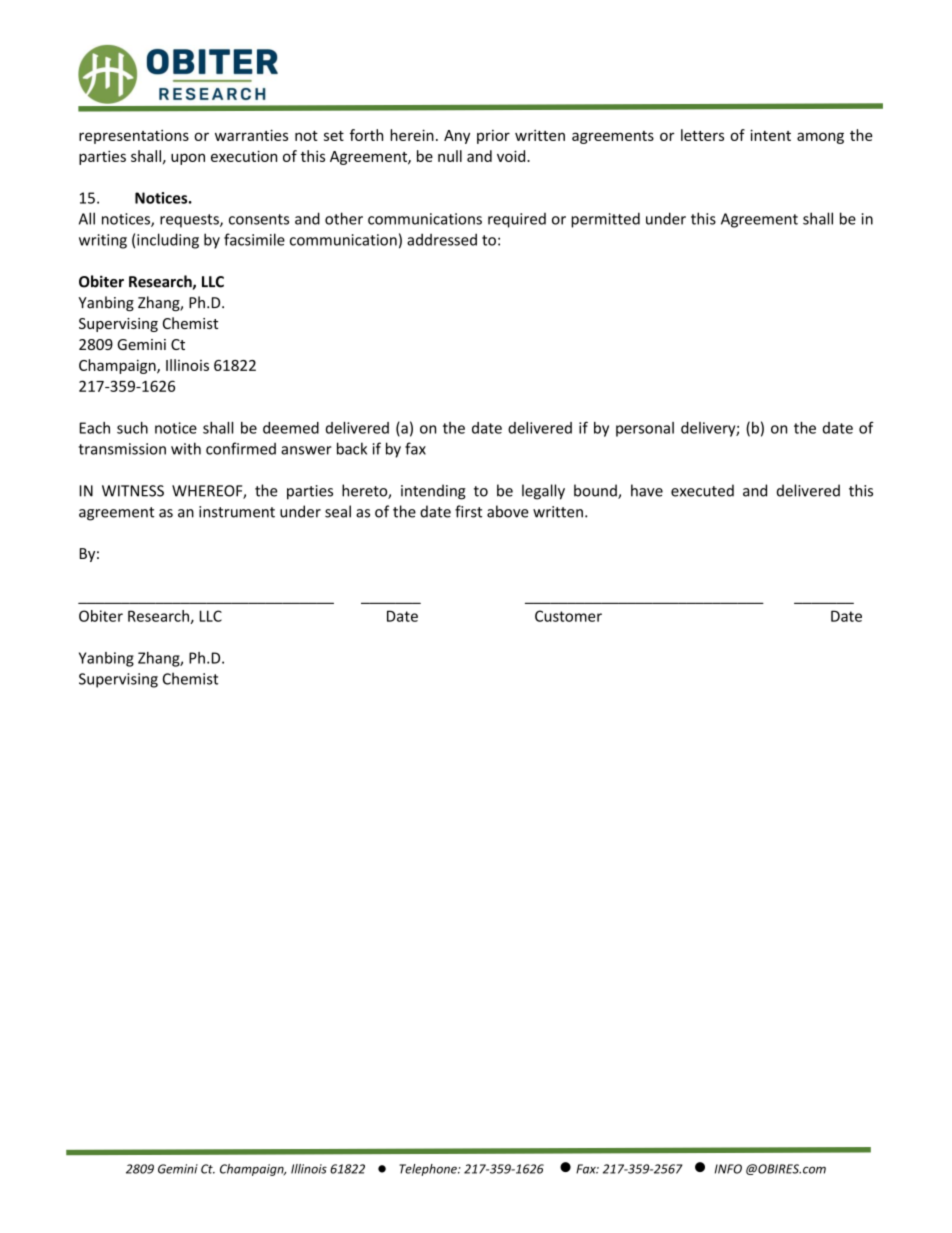 This page has width=952, height=1233. Describe the element at coordinates (468, 511) in the page. I see `first` at that location.
